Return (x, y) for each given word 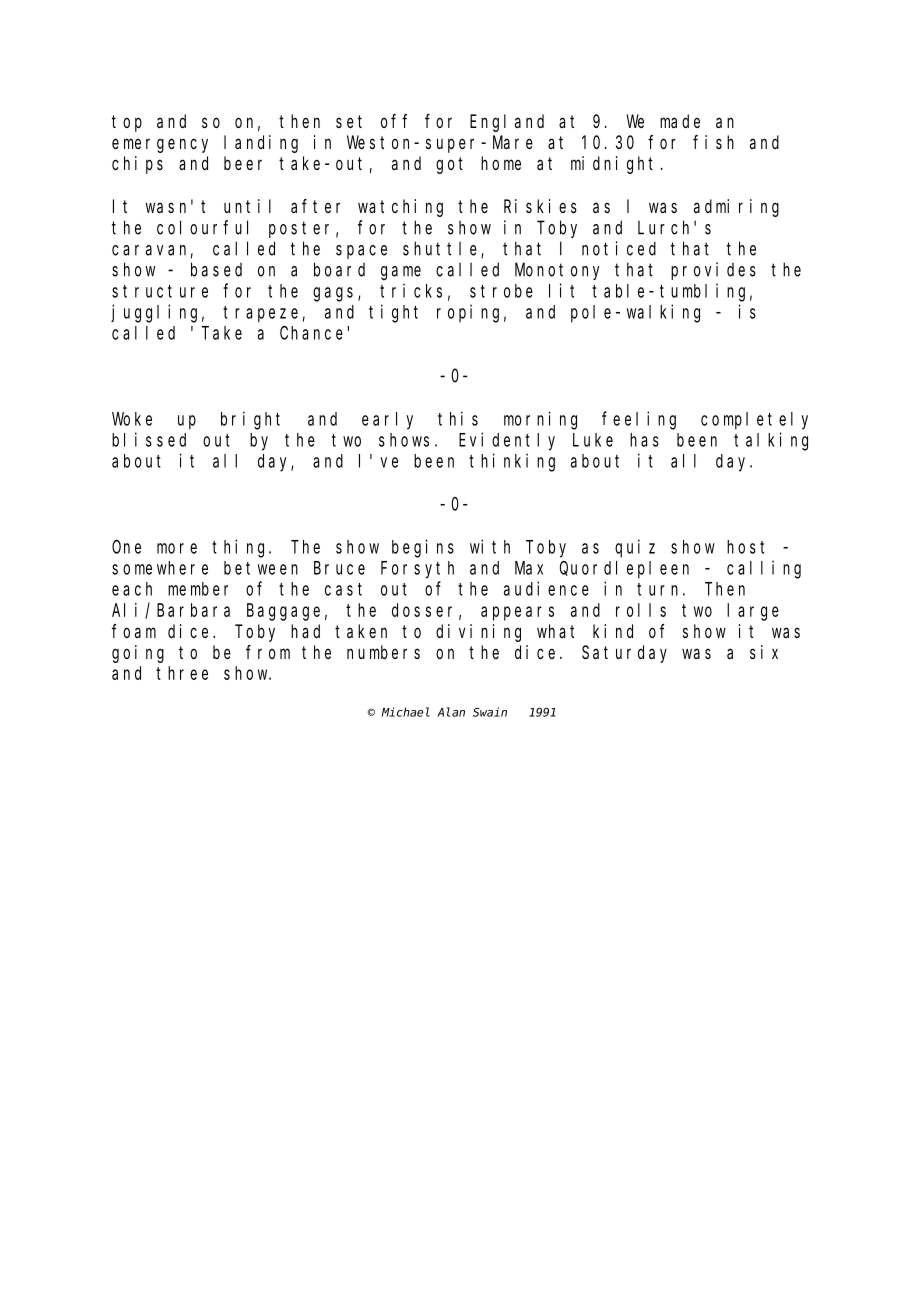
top (127, 123)
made (680, 121)
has (644, 440)
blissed (149, 439)
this (458, 418)
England (507, 123)
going (138, 654)
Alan (451, 712)
